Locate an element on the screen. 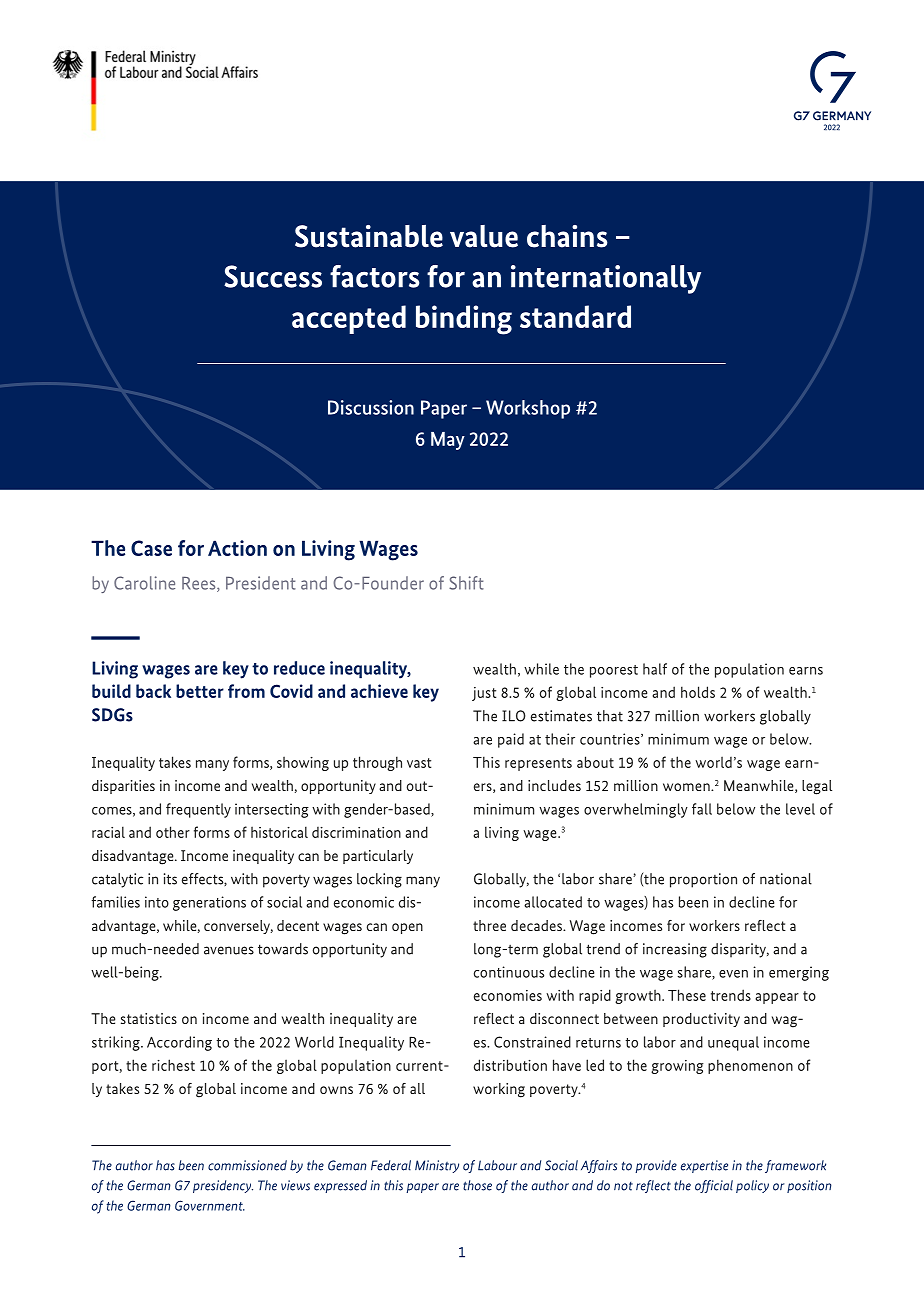 This screenshot has height=1308, width=924. chains is located at coordinates (567, 236).
